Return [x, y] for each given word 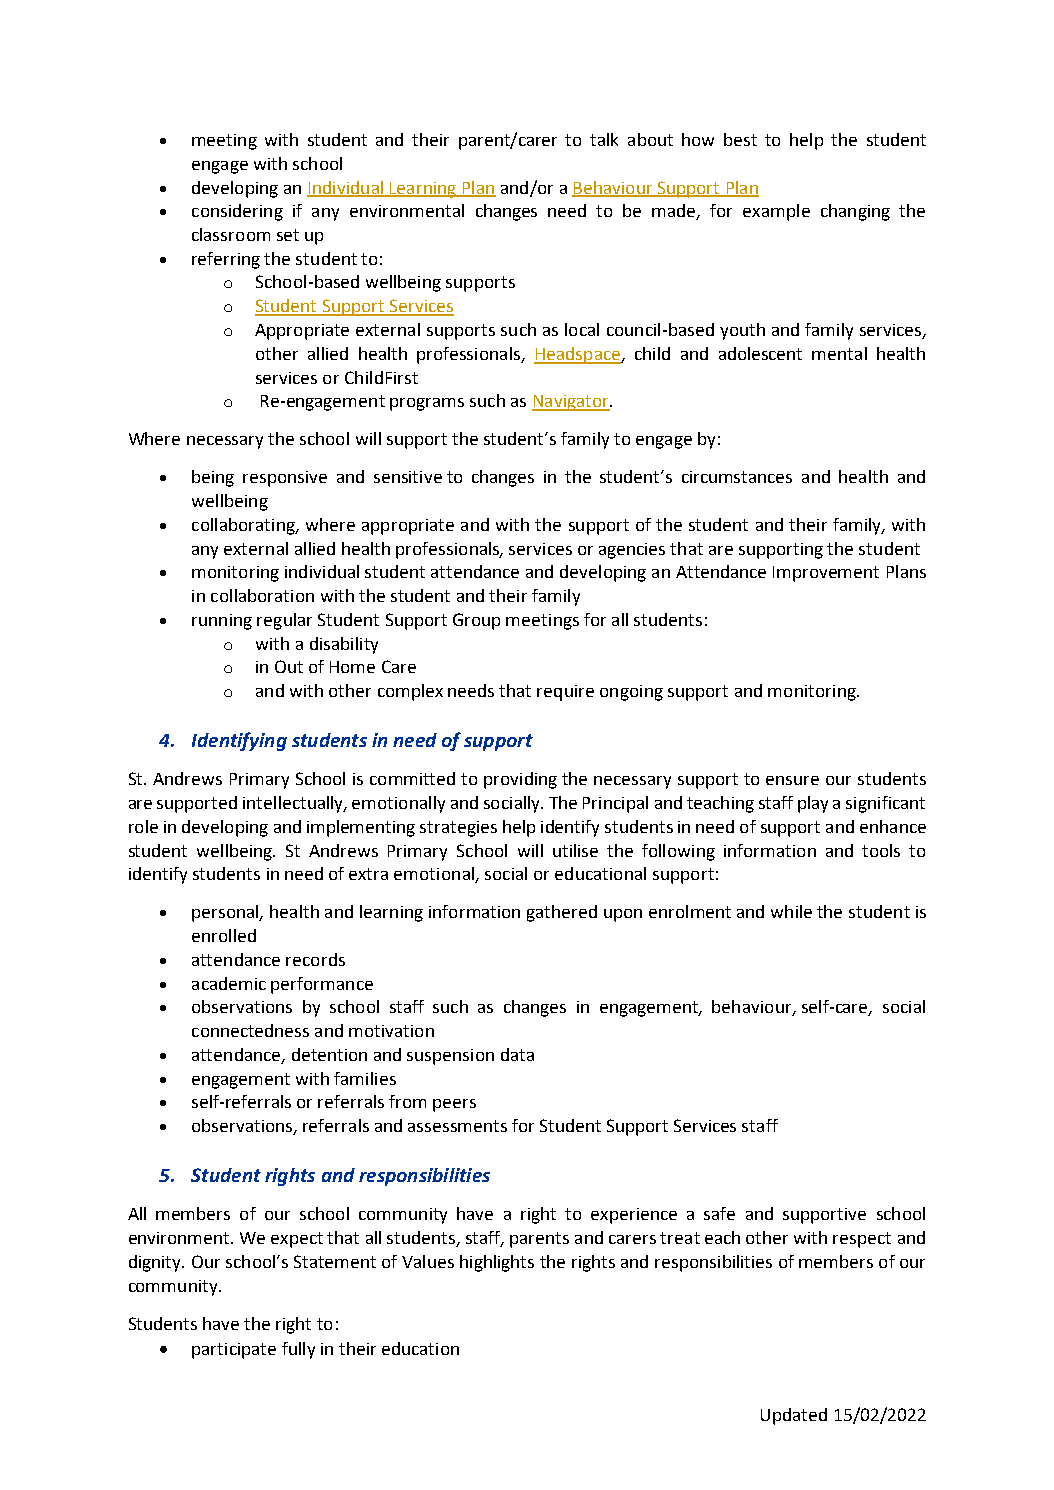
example [776, 212]
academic [229, 983]
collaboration [262, 595]
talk [604, 139]
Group [476, 621]
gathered [562, 913]
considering [237, 212]
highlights [497, 1263]
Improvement [826, 574]
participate [234, 1351]
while [791, 911]
